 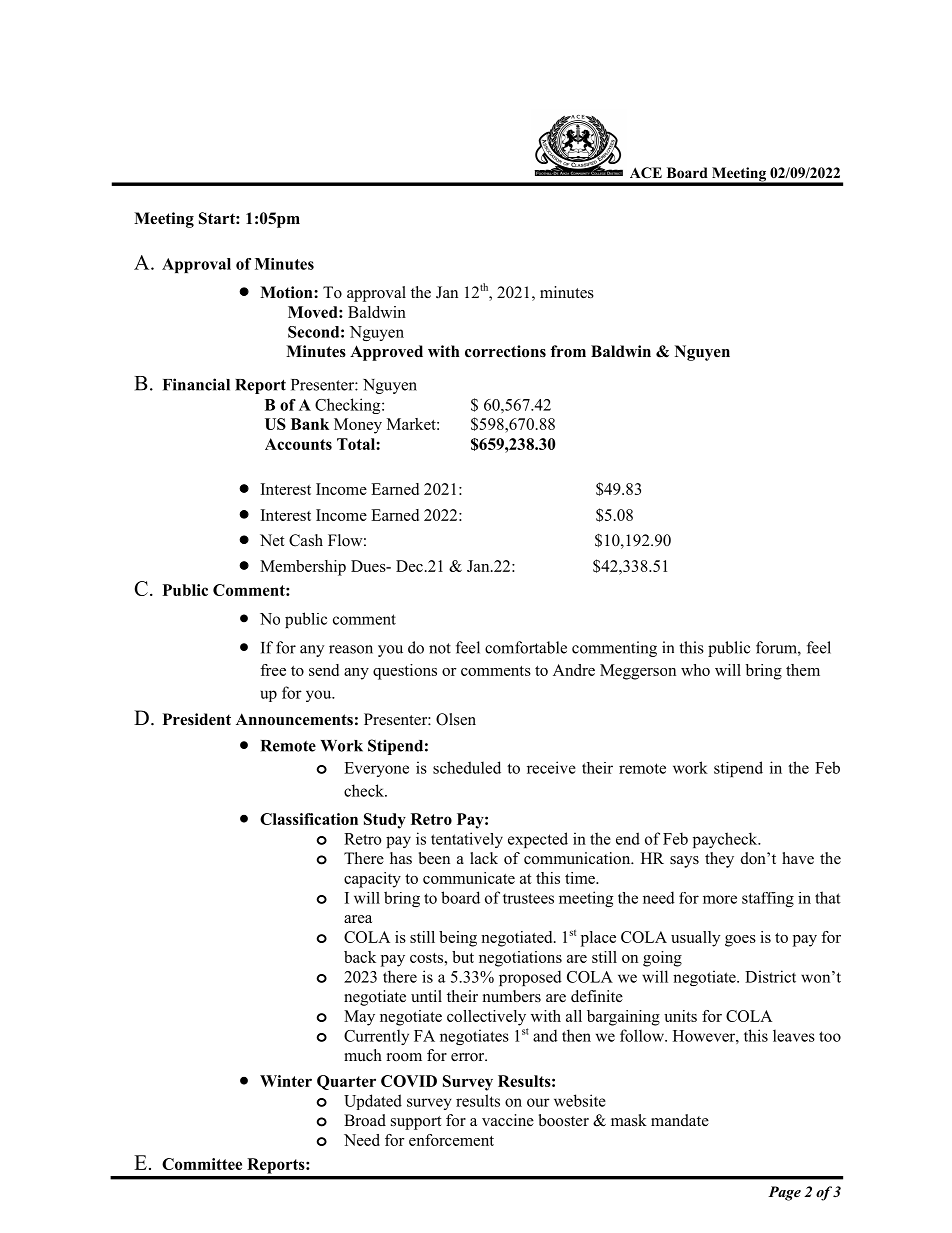 What do you see at coordinates (202, 1164) in the image?
I see `Committee` at bounding box center [202, 1164].
